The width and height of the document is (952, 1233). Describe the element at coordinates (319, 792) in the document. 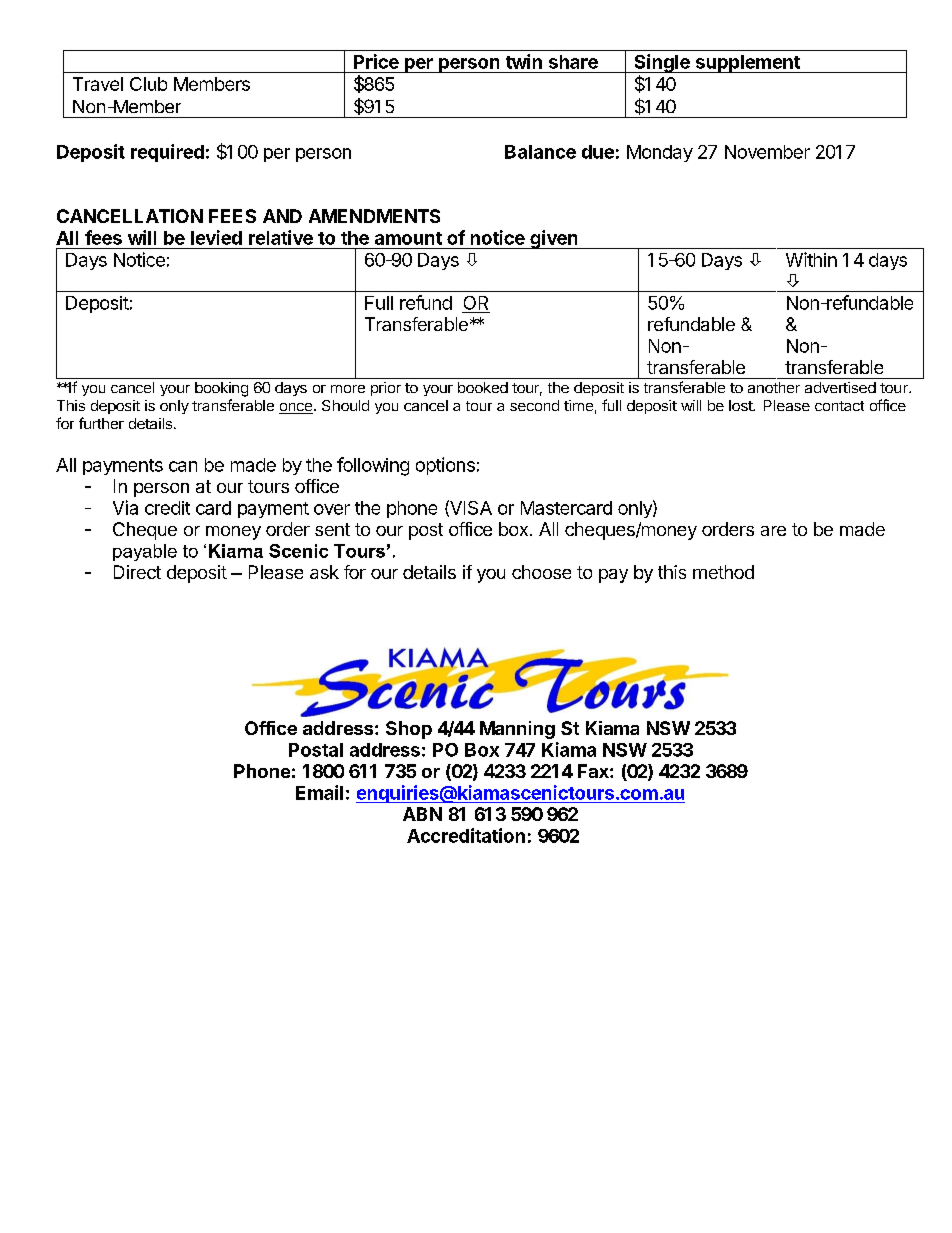

I see `Email` at that location.
